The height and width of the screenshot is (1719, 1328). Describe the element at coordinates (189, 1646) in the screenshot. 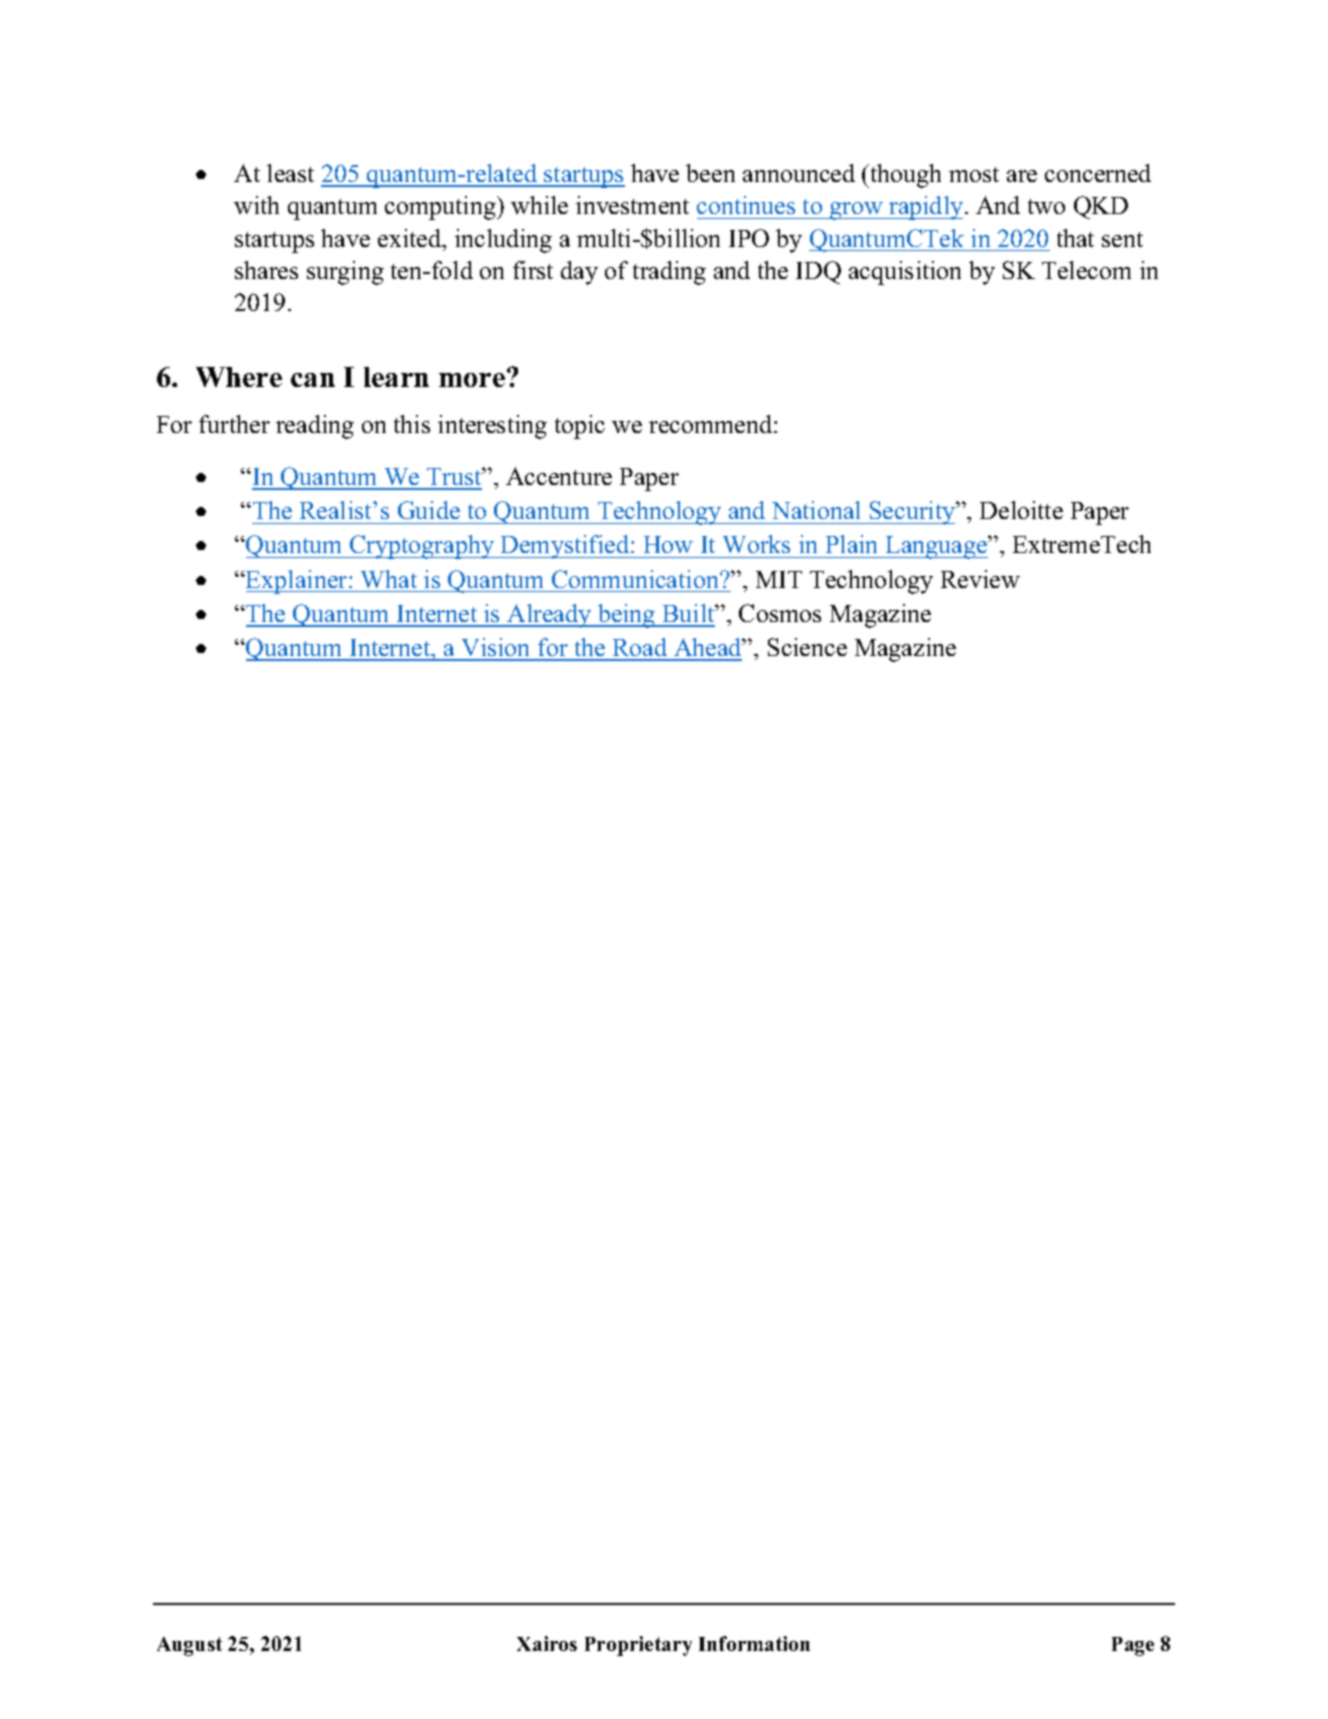

I see `August` at that location.
